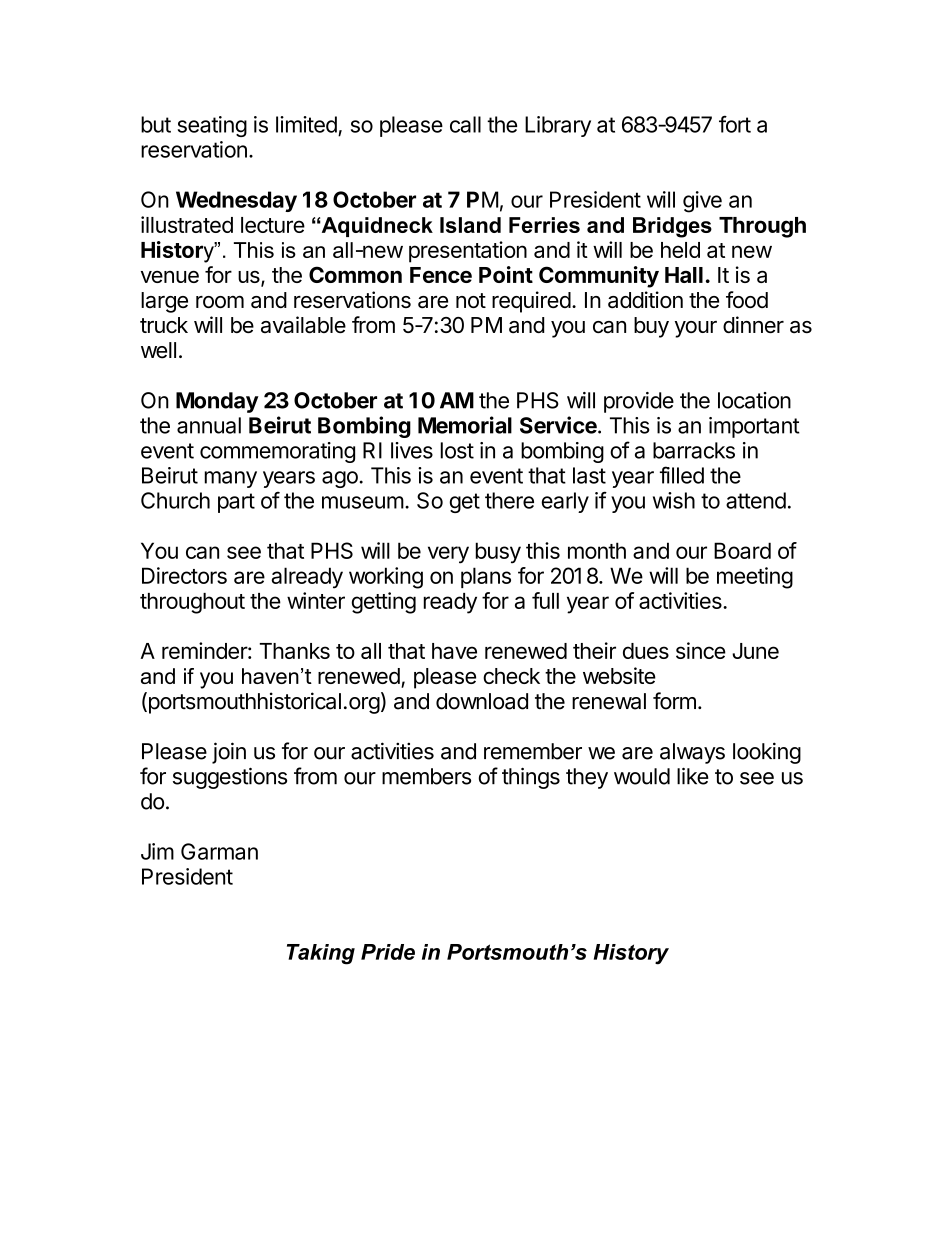  I want to click on fort, so click(735, 124).
